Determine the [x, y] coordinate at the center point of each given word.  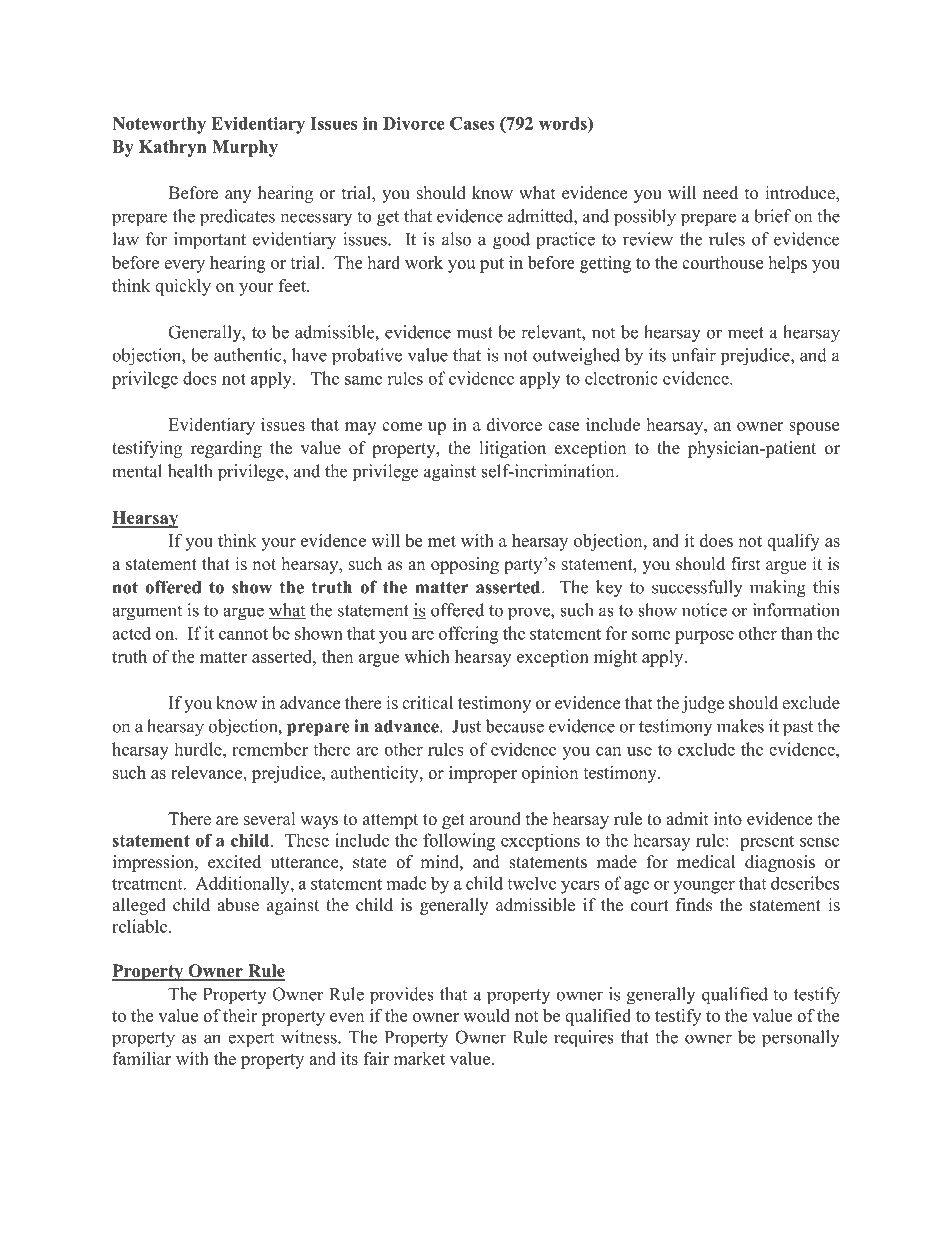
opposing [465, 565]
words [564, 123]
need [720, 193]
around [495, 819]
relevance [208, 772]
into [728, 819]
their [240, 1015]
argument [147, 613]
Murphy [245, 148]
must [475, 333]
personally [801, 1039]
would [486, 1015]
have [309, 355]
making [778, 589]
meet [746, 333]
